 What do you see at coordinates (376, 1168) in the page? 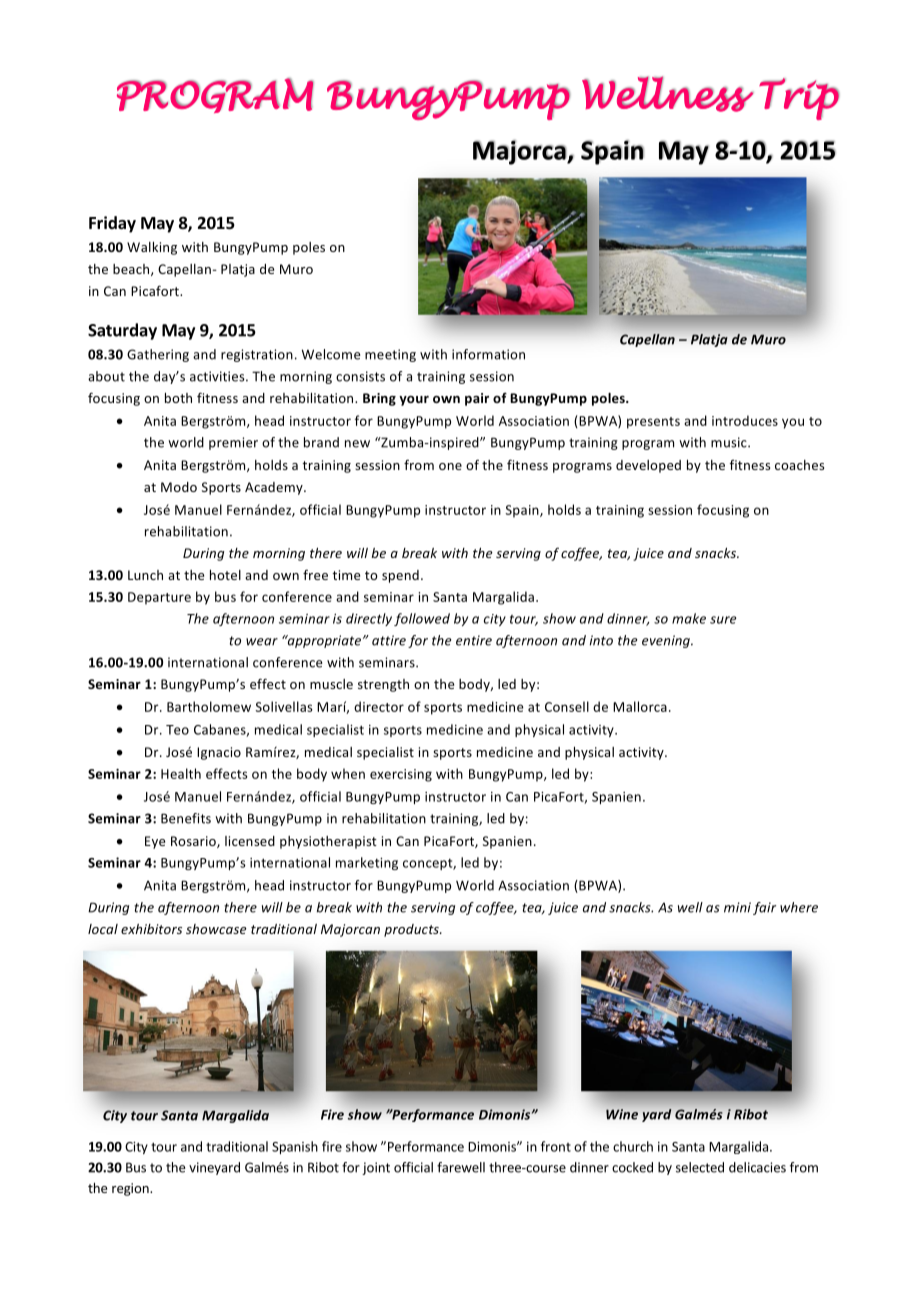
I see `joint` at bounding box center [376, 1168].
